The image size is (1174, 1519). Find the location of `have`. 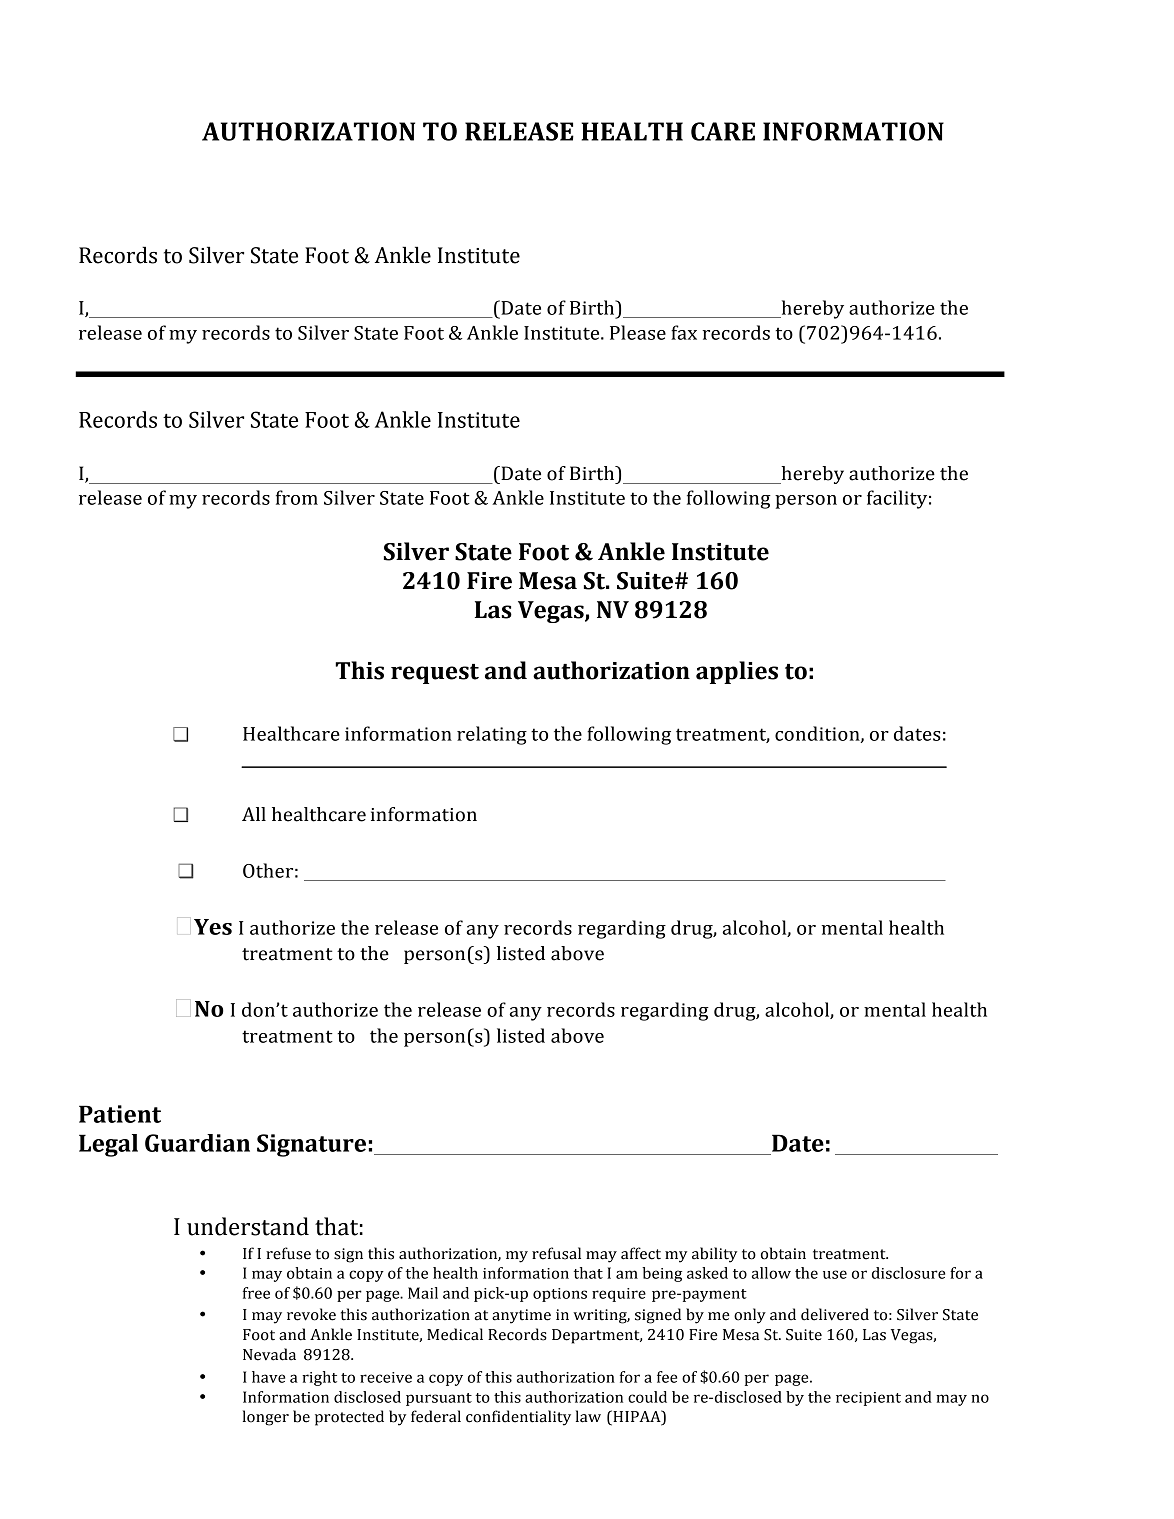

have is located at coordinates (268, 1377).
